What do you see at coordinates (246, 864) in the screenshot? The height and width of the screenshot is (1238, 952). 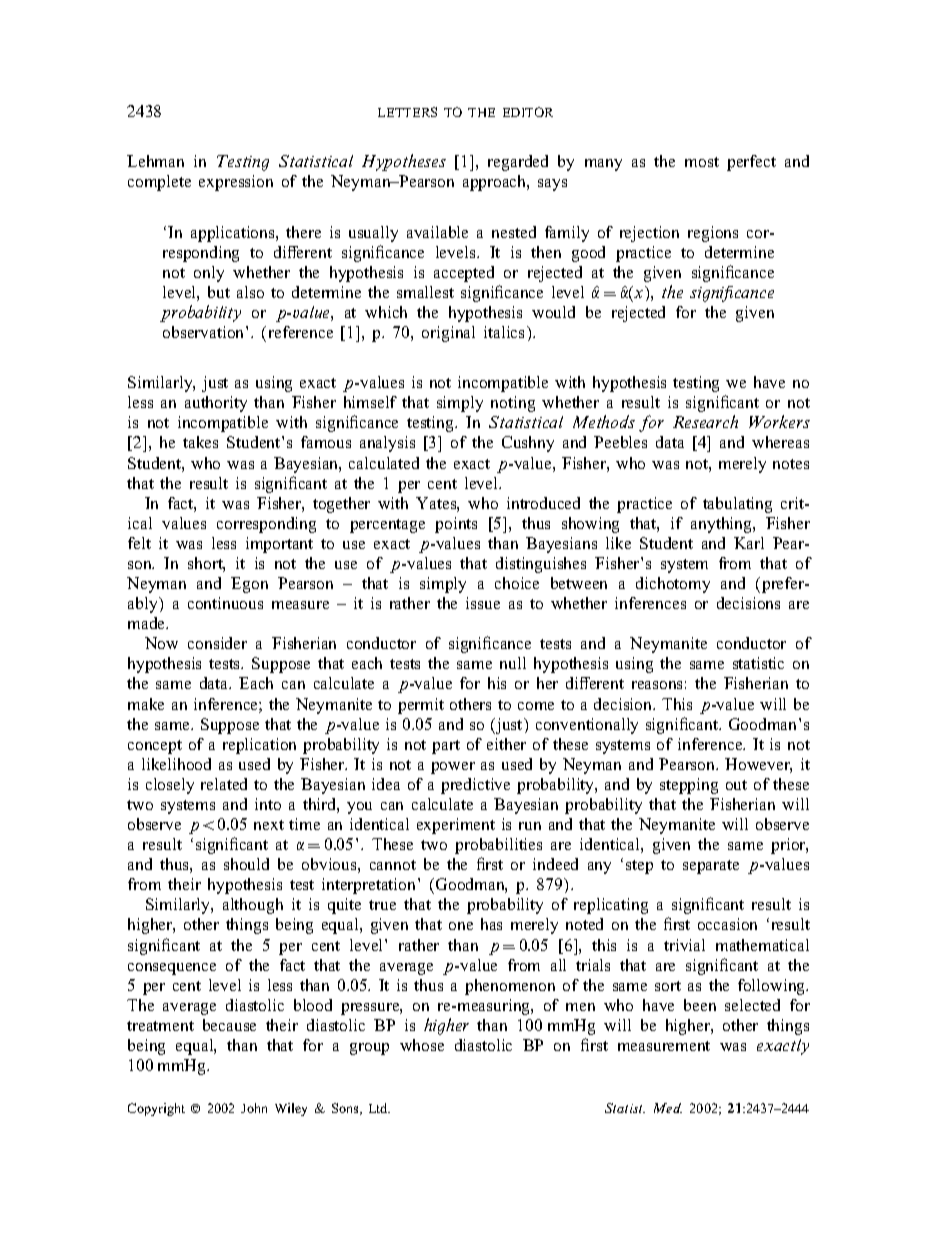 I see `should` at bounding box center [246, 864].
